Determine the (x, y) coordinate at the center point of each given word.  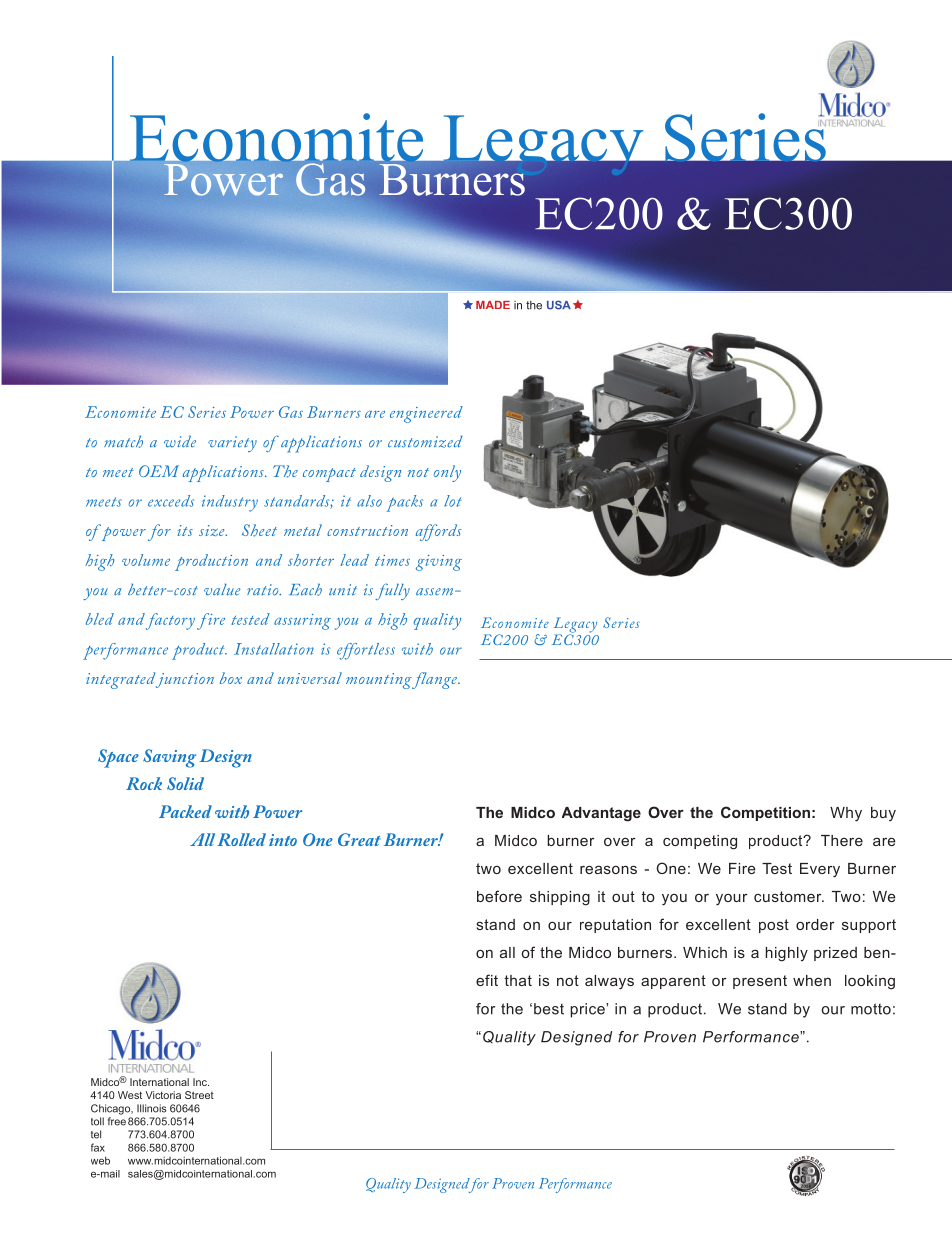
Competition (765, 813)
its (185, 530)
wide (180, 442)
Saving (169, 758)
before (499, 896)
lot (453, 501)
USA (559, 305)
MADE (493, 305)
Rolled (241, 839)
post (774, 926)
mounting (380, 681)
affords (438, 532)
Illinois (151, 1108)
